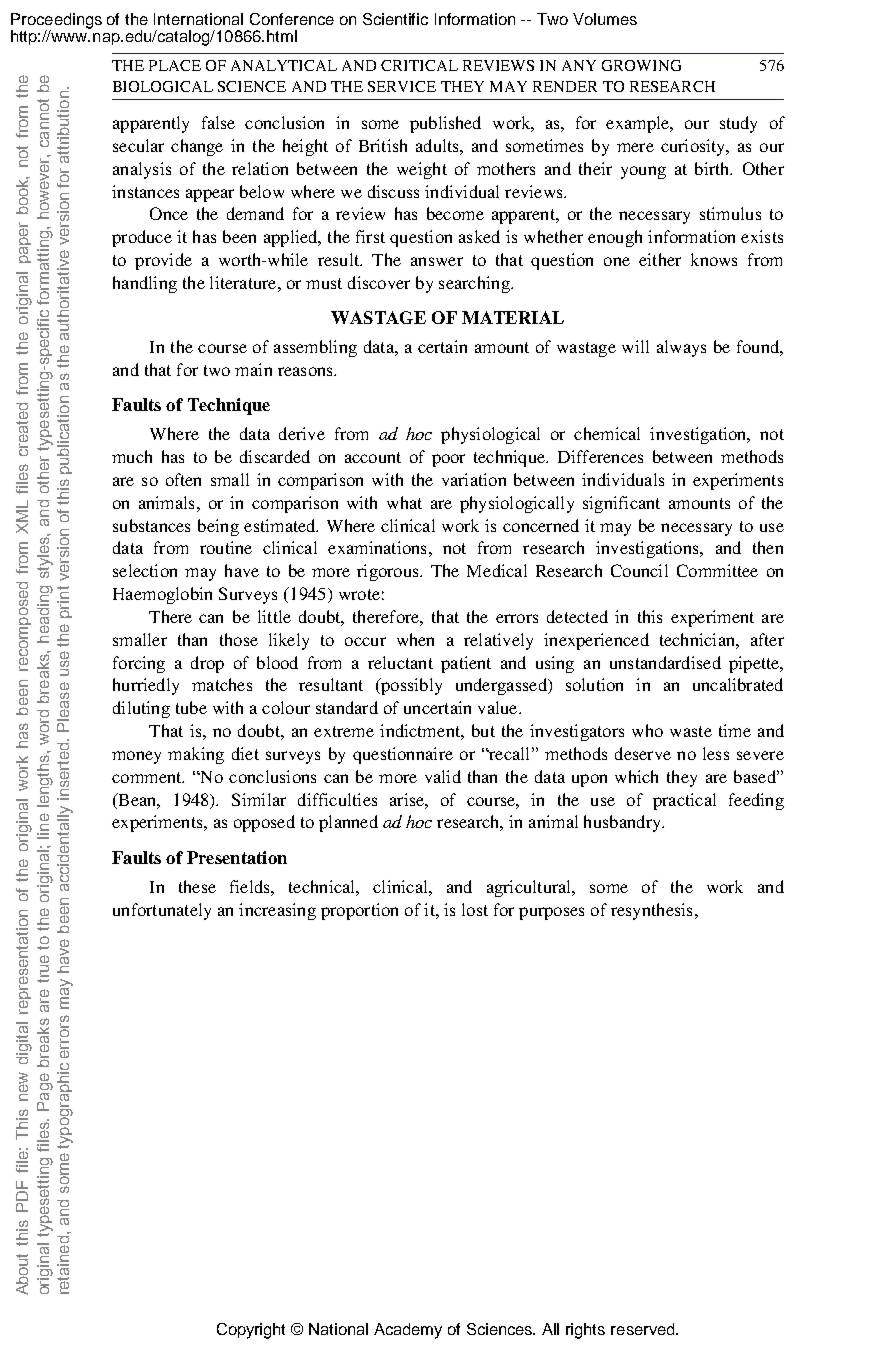 This screenshot has height=1345, width=896. What do you see at coordinates (698, 639) in the screenshot?
I see `technician` at bounding box center [698, 639].
